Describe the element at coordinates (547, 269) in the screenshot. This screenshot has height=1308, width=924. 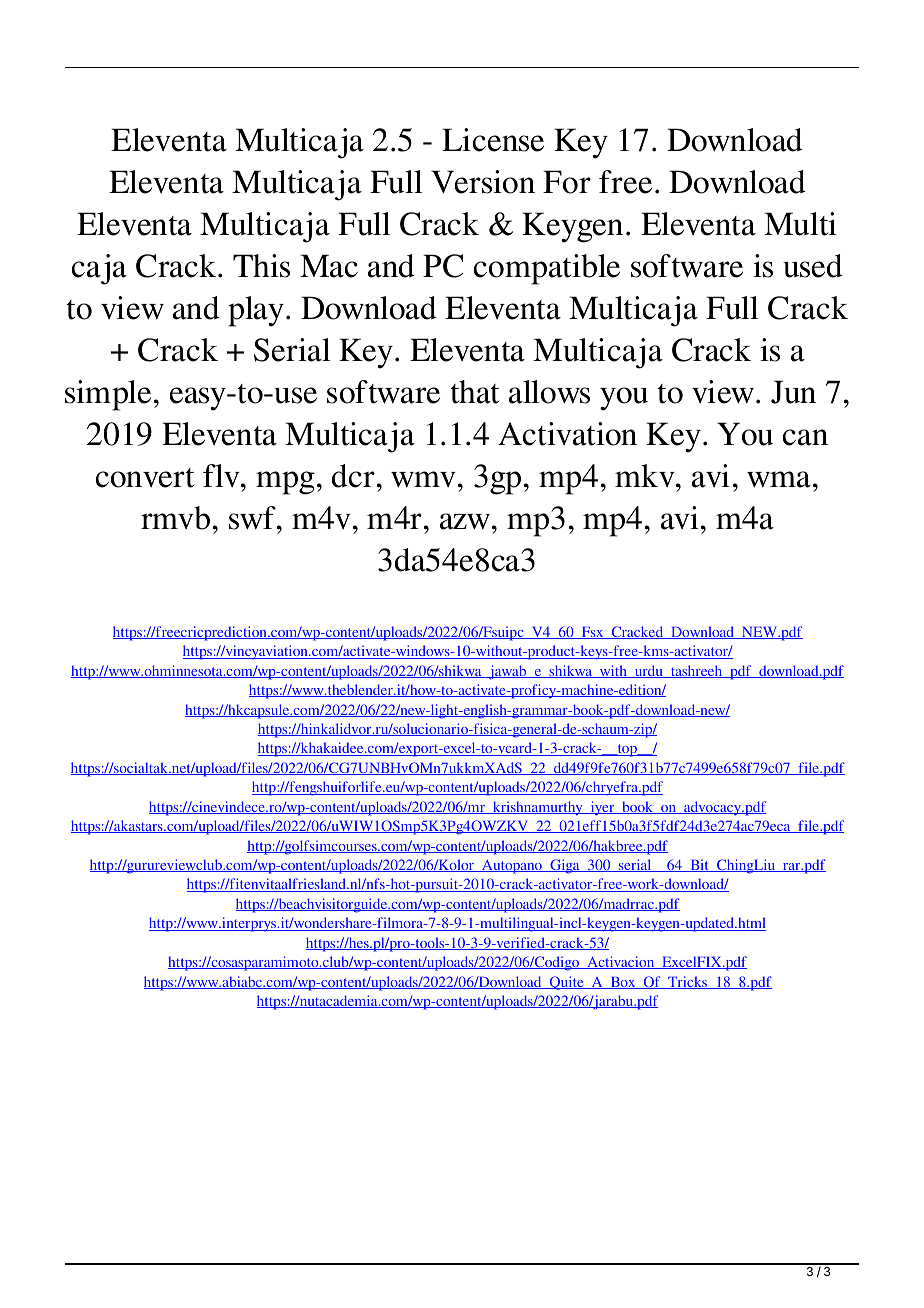
I see `compatible` at that location.
